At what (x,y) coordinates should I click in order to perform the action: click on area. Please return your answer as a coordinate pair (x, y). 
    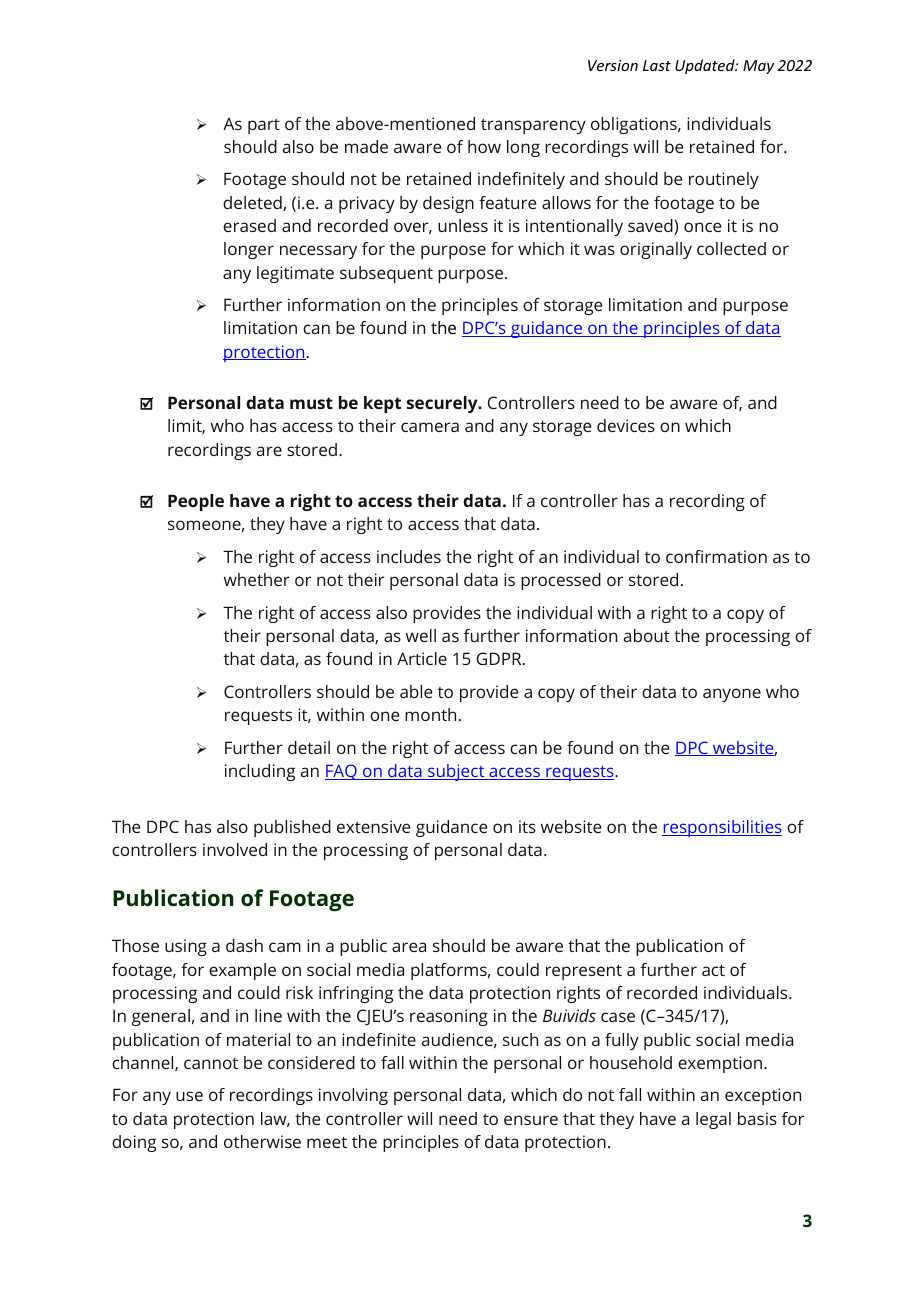
    Looking at the image, I should click on (409, 947).
